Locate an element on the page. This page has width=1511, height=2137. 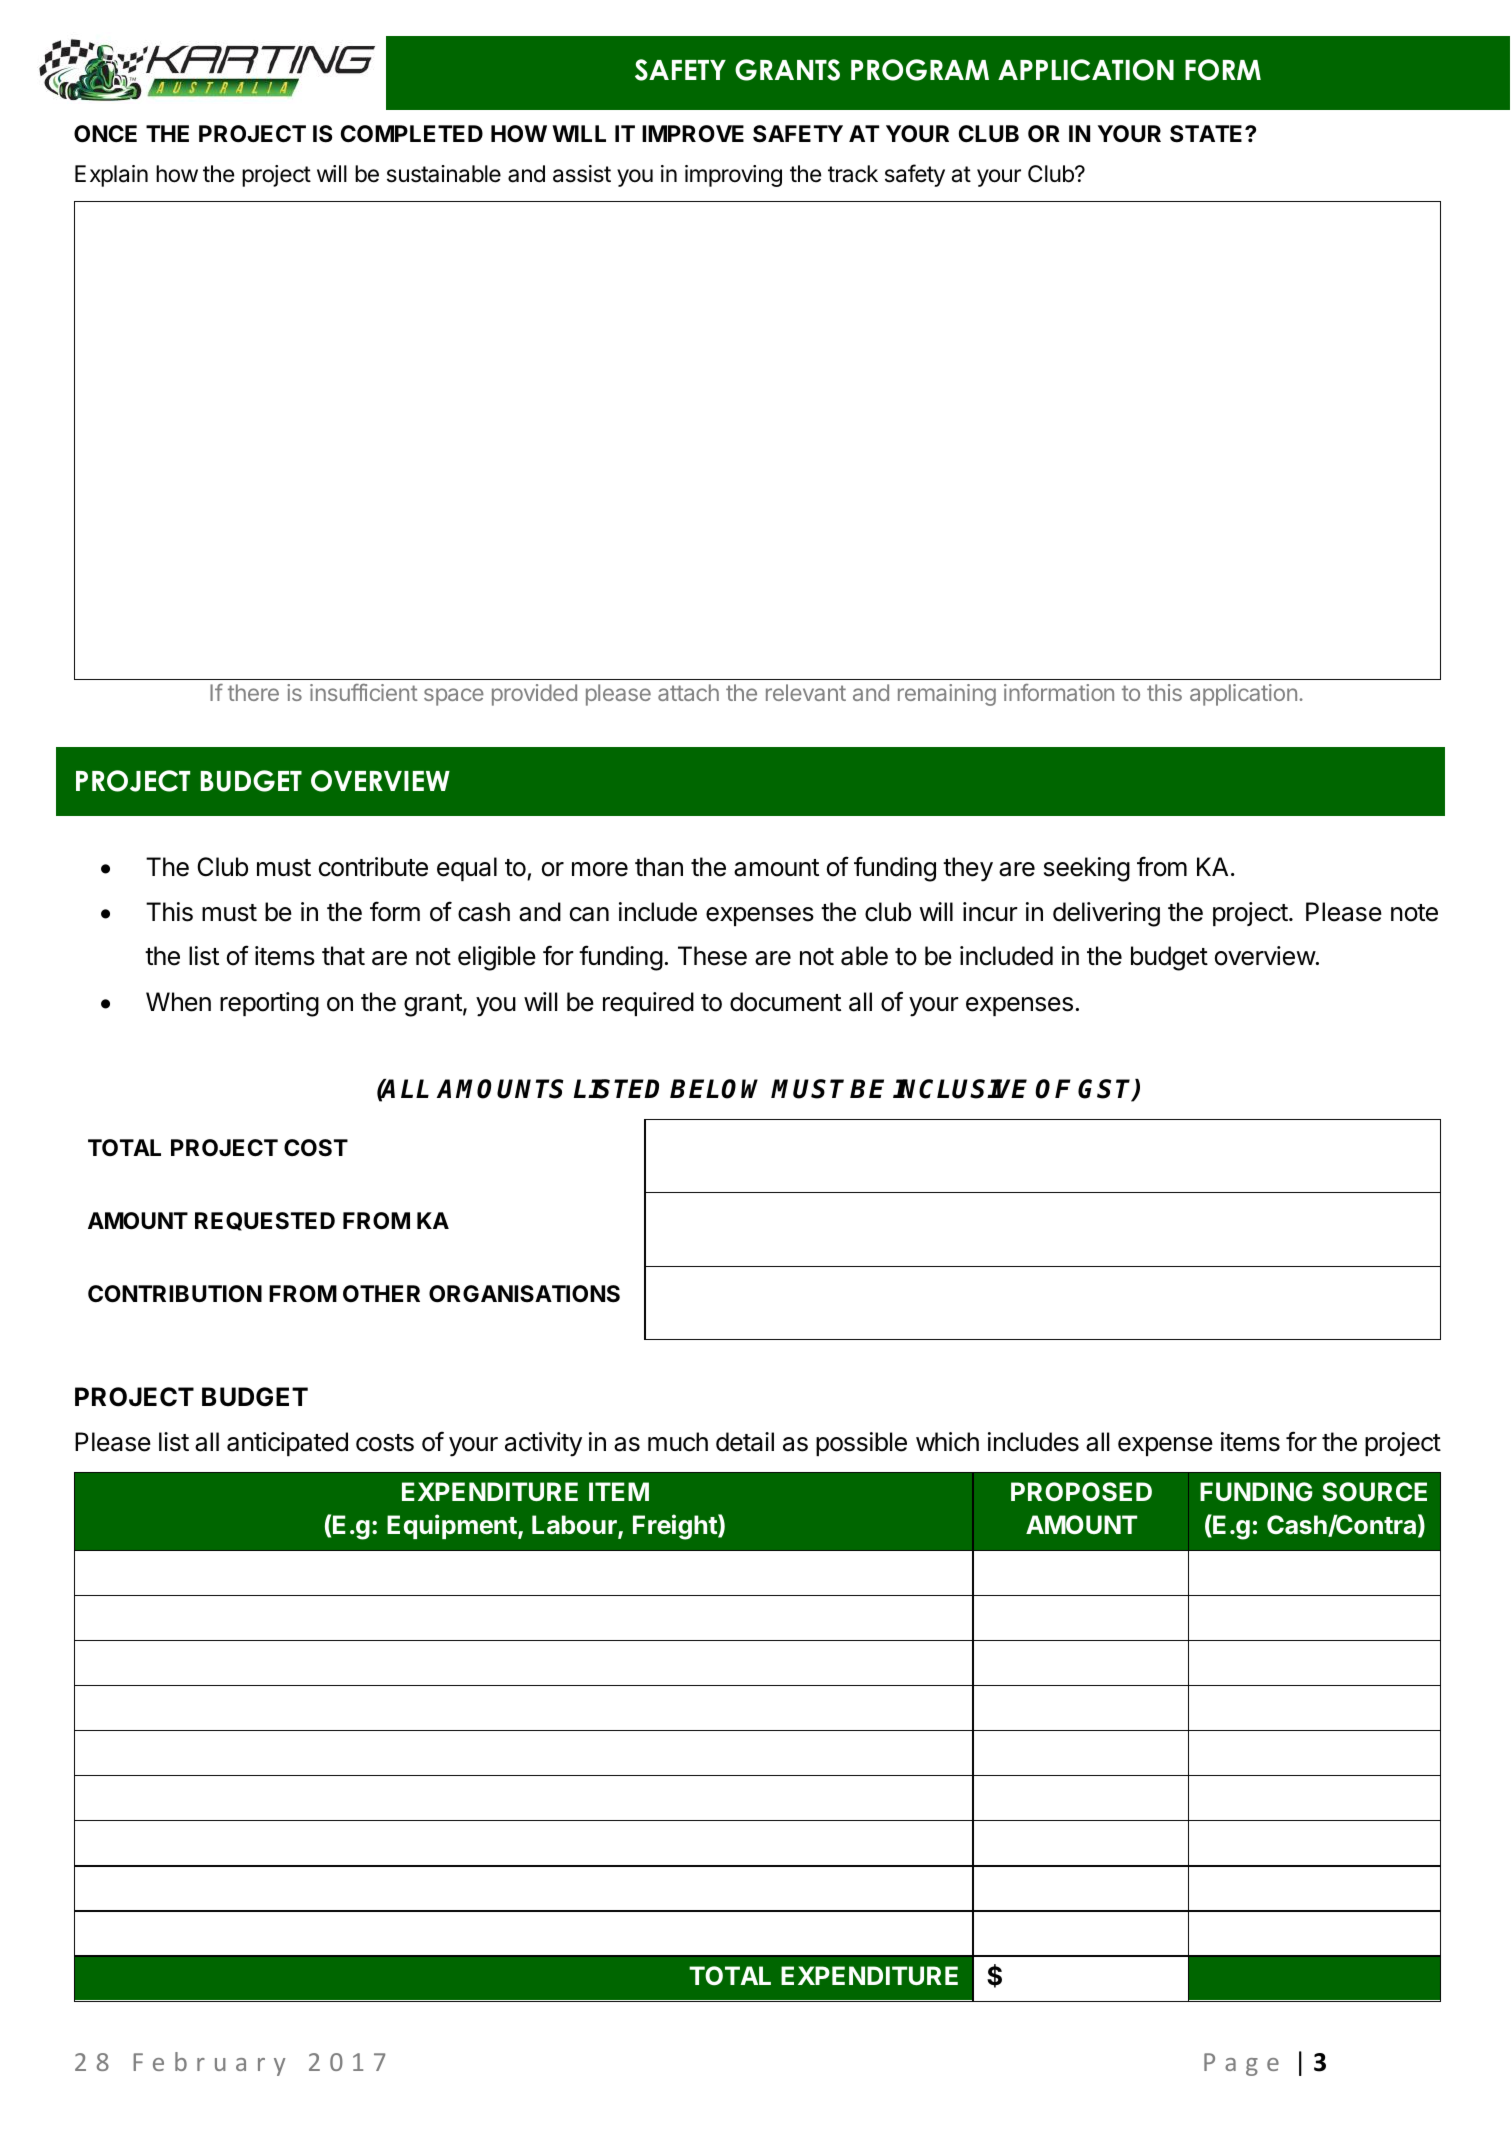
than is located at coordinates (659, 867).
